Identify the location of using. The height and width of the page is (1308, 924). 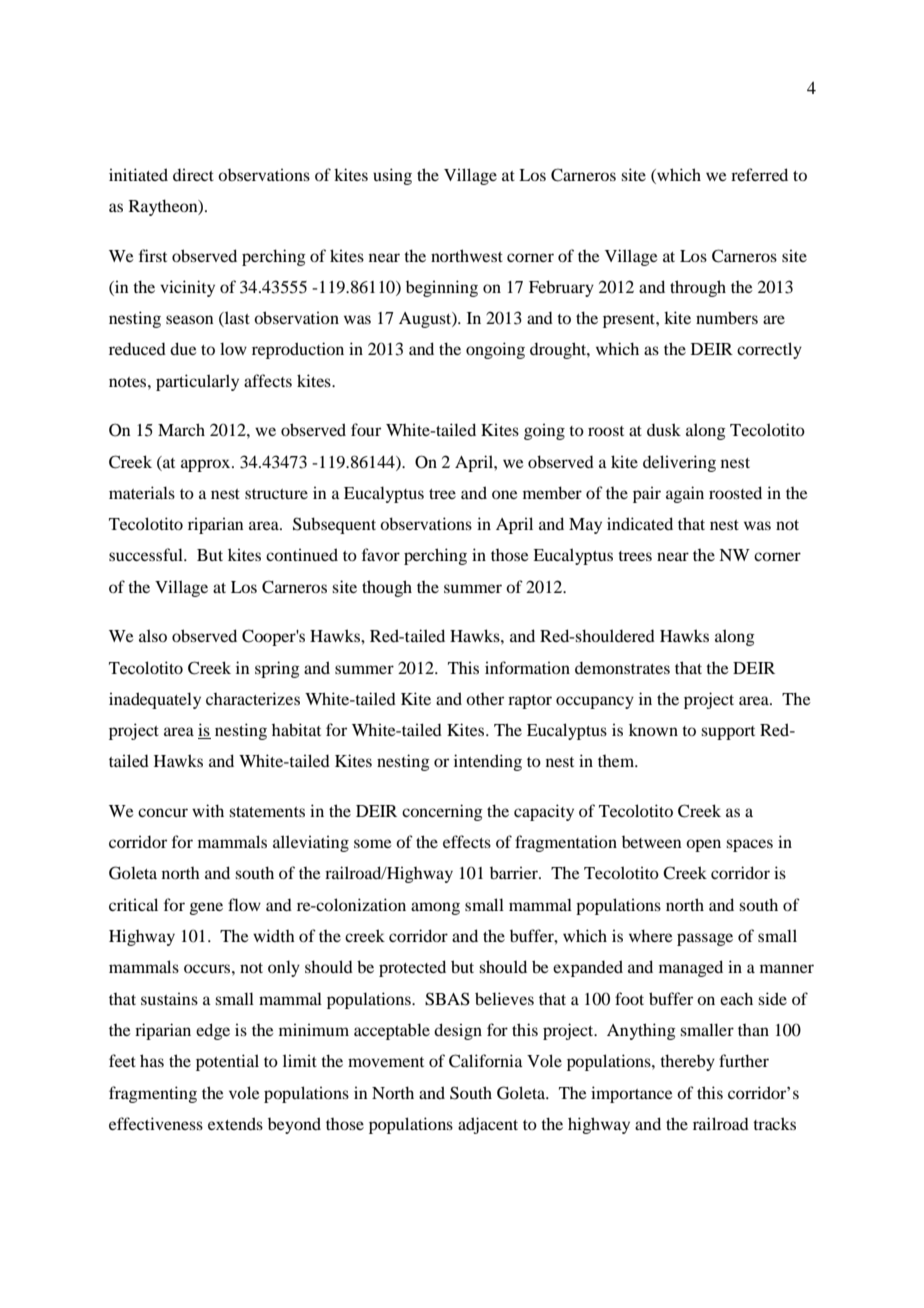
(392, 176).
